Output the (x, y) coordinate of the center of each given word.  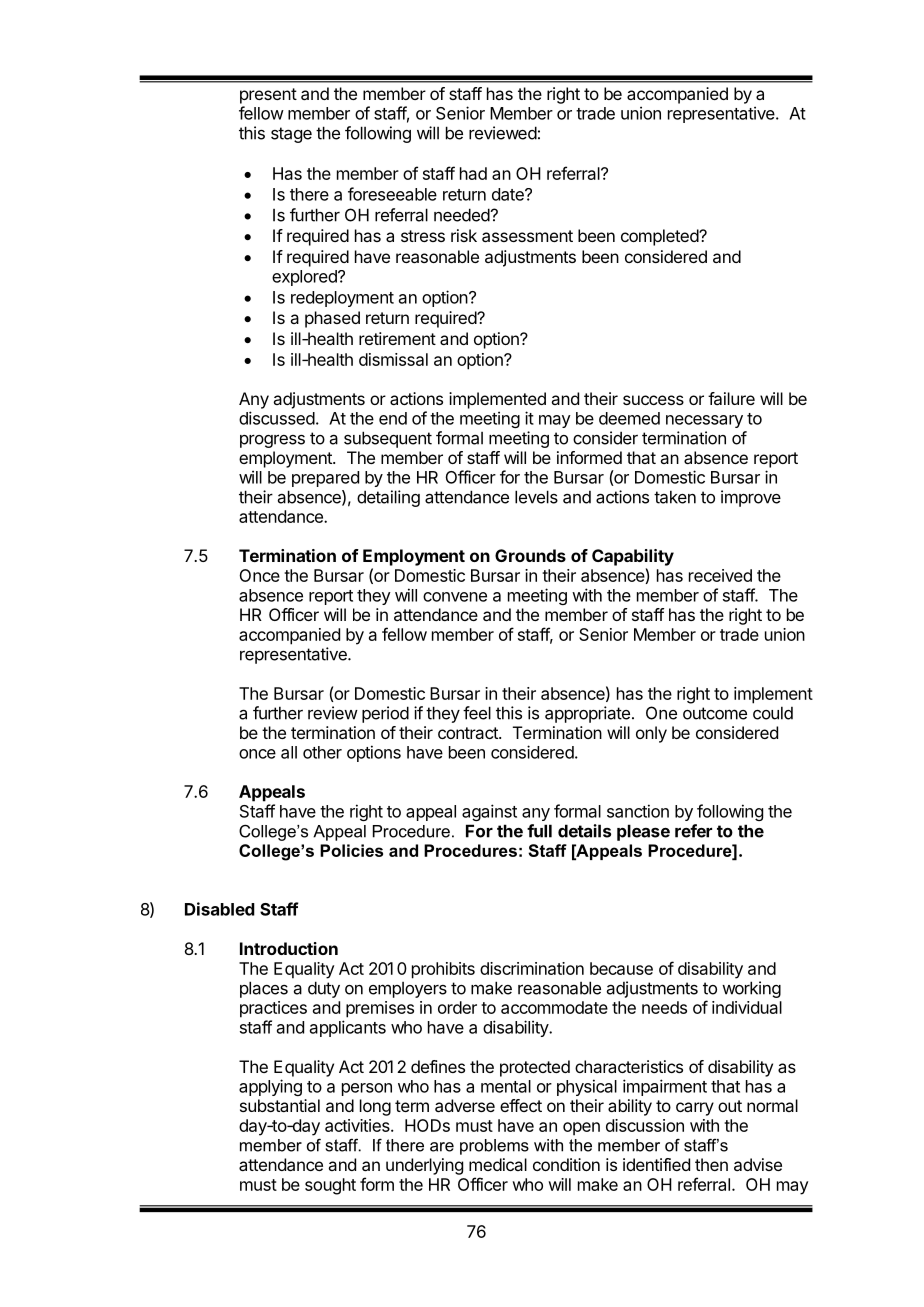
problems (494, 1147)
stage (291, 135)
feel (477, 713)
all (289, 752)
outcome (715, 713)
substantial (280, 1105)
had (473, 173)
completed (660, 237)
